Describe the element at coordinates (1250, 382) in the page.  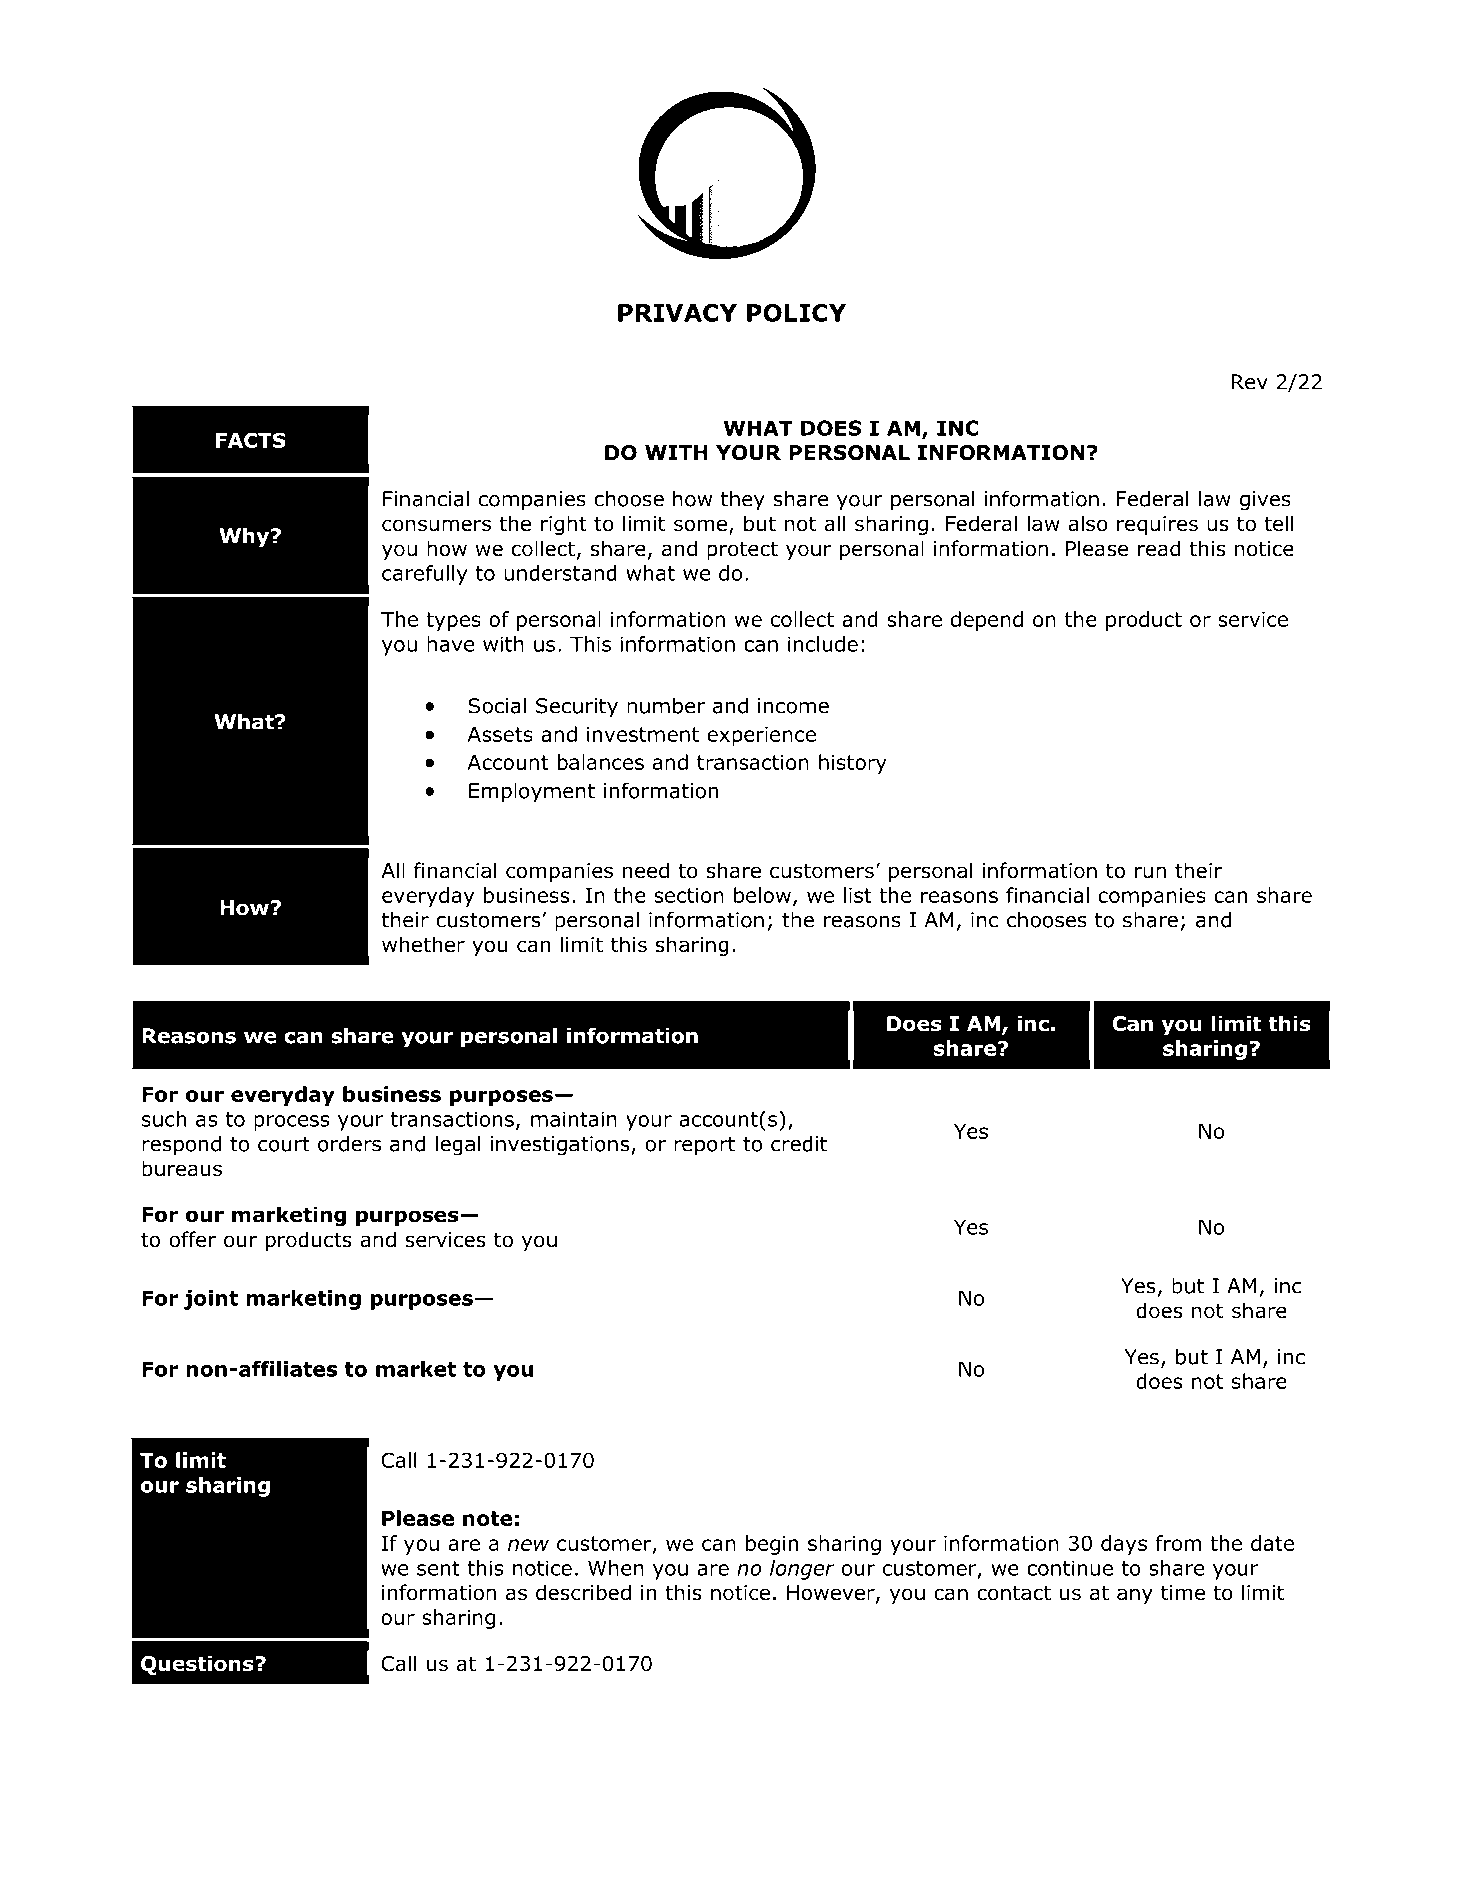
I see `Rev` at that location.
